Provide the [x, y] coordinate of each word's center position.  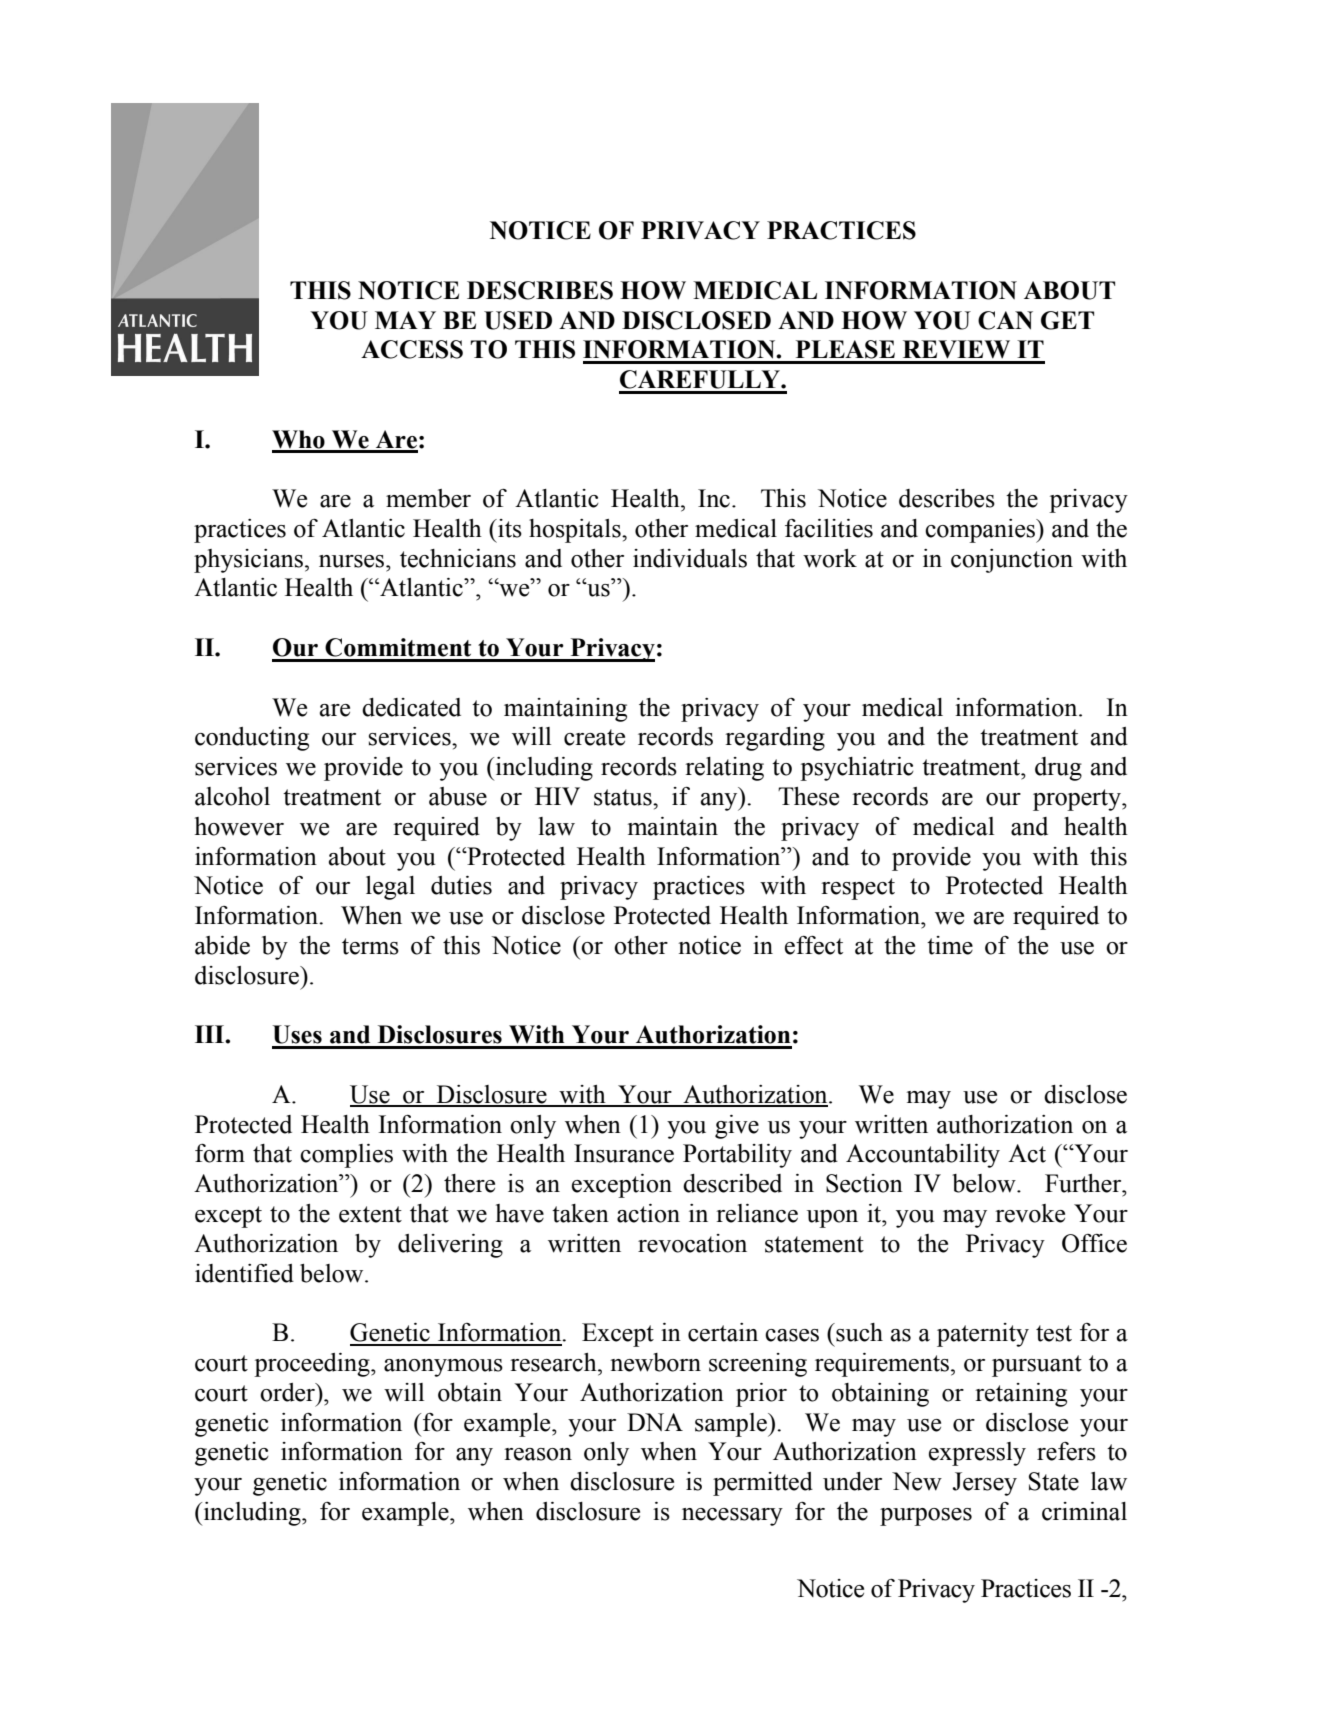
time [950, 945]
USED [518, 320]
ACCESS [412, 349]
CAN [1005, 320]
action [648, 1213]
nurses [353, 561]
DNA [655, 1422]
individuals [690, 558]
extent [370, 1214]
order [288, 1392]
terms [370, 946]
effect [814, 945]
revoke [1030, 1213]
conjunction [1012, 561]
